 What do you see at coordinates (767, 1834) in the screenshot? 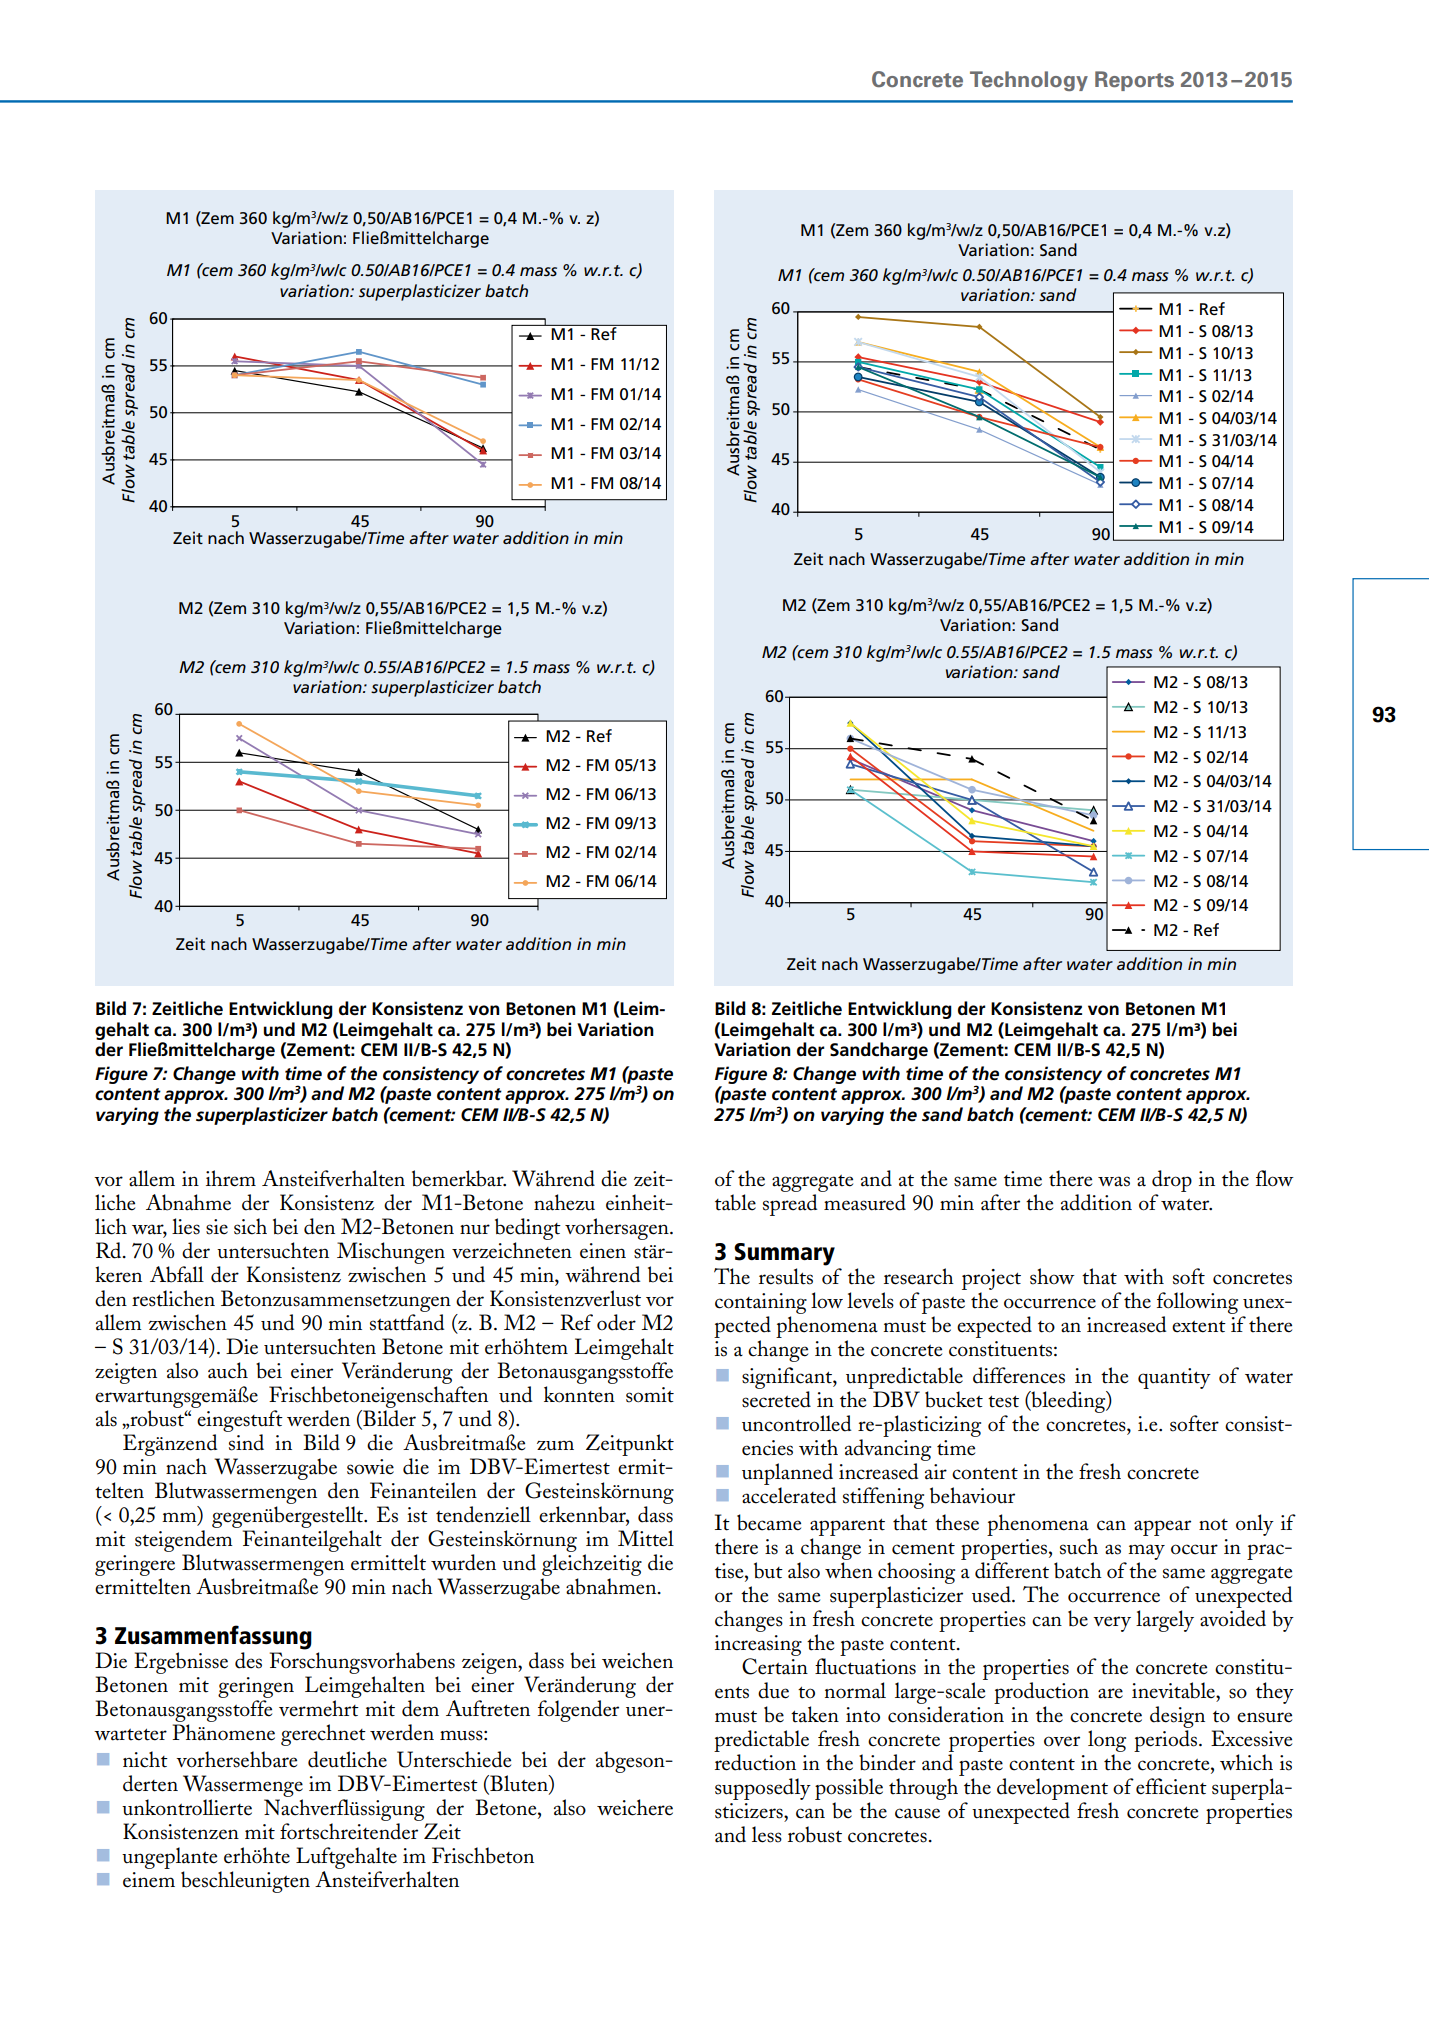
I see `less` at bounding box center [767, 1834].
